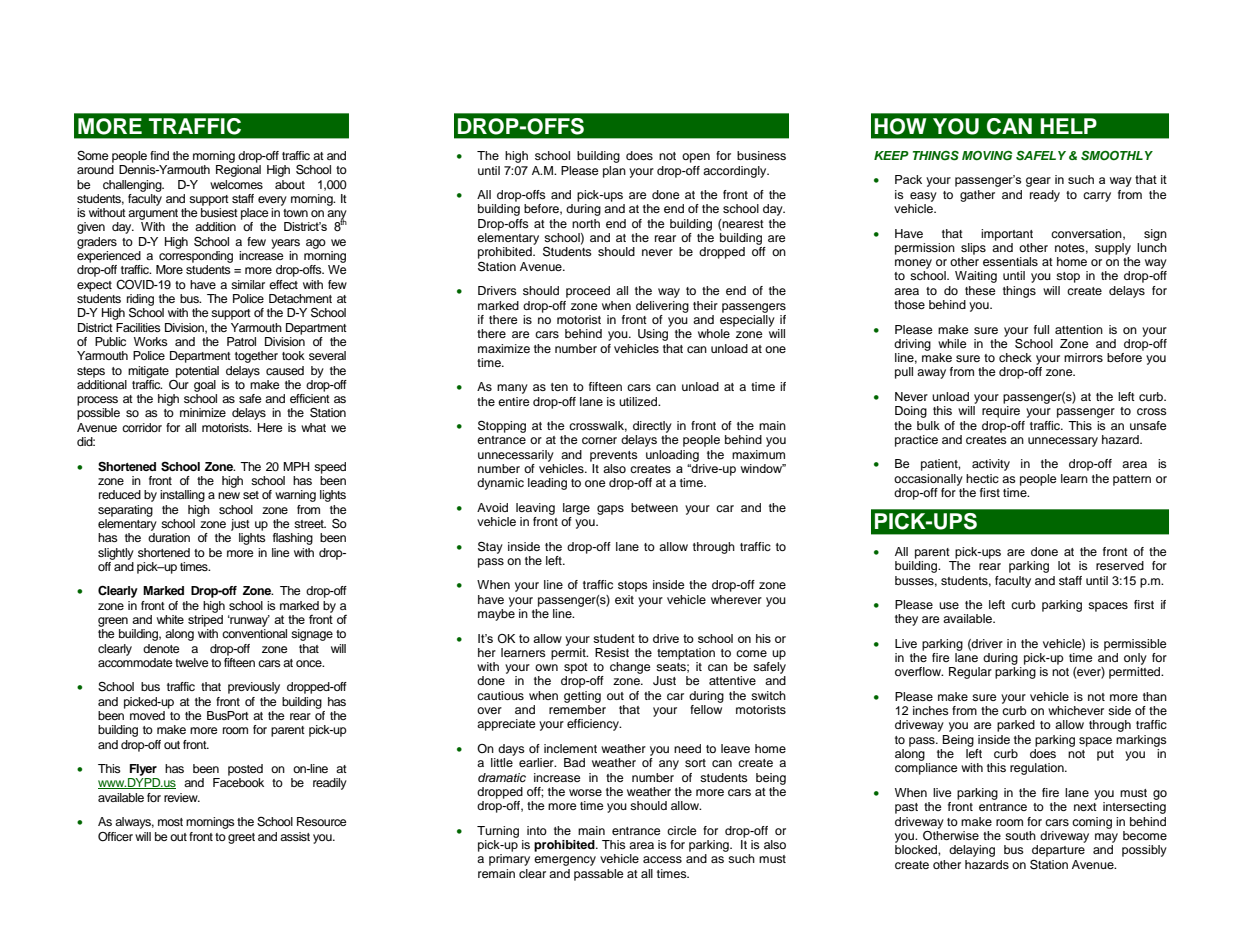 The image size is (1233, 952). Describe the element at coordinates (1015, 357) in the screenshot. I see `check` at that location.
